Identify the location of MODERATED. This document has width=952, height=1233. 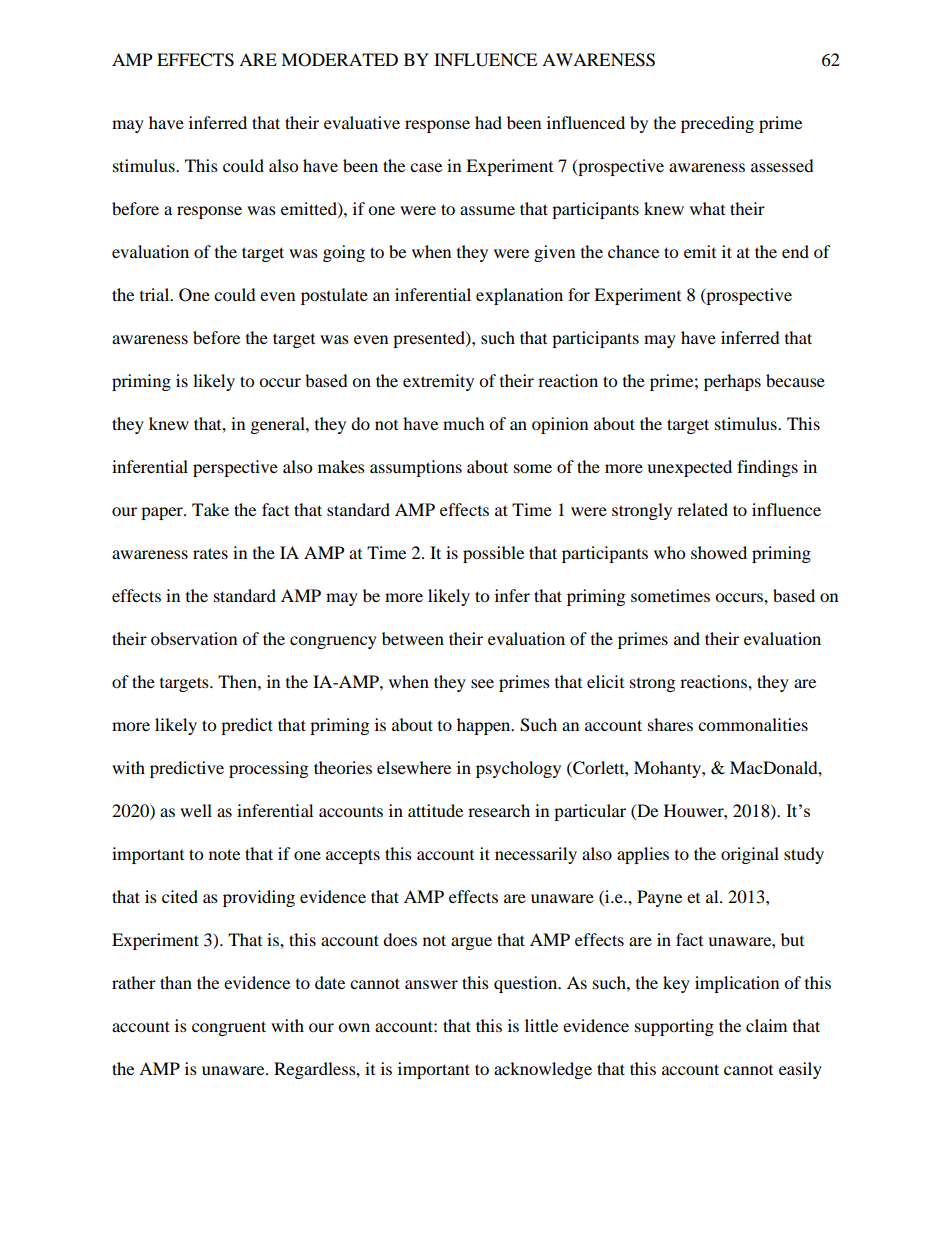
(339, 60).
